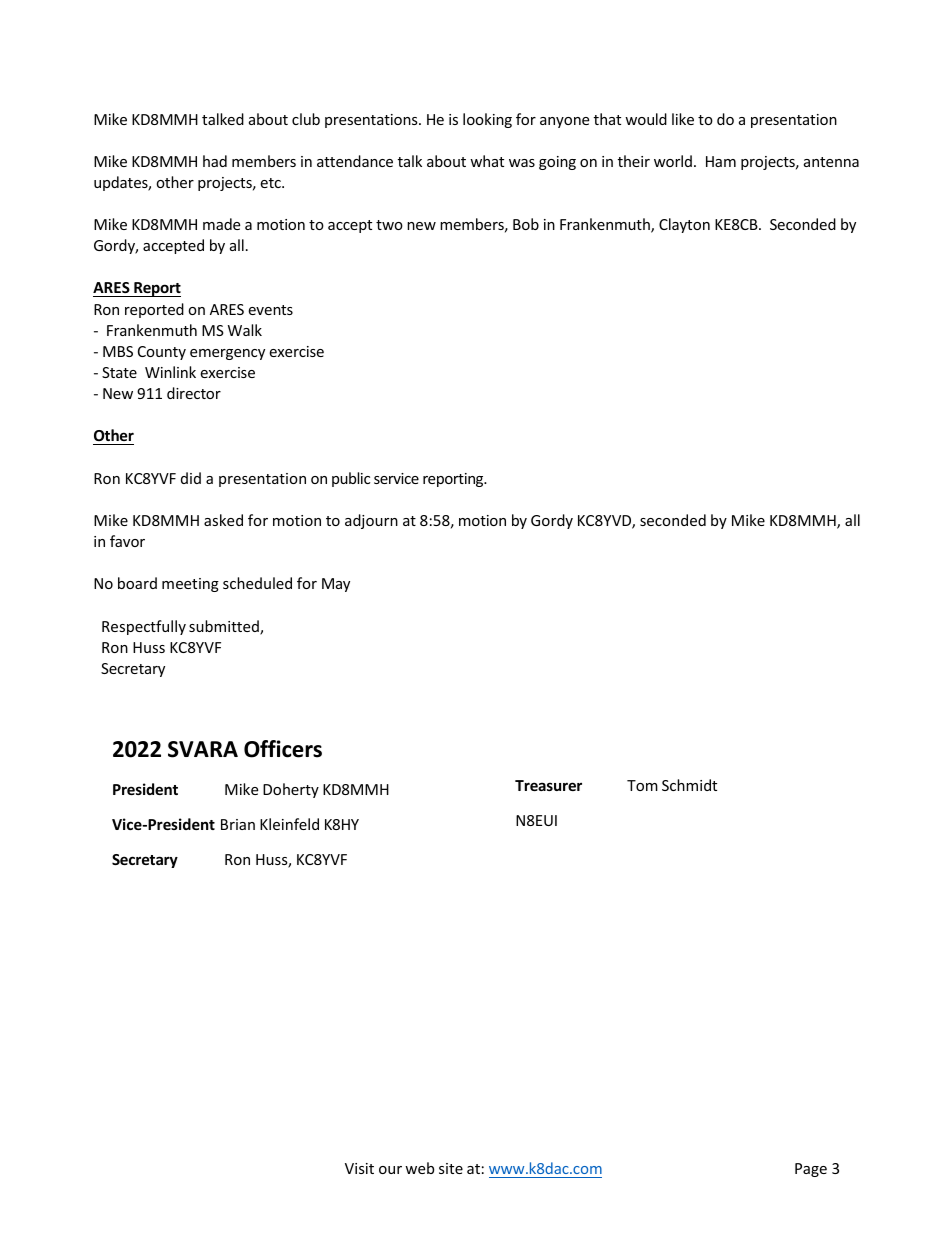 The height and width of the image is (1233, 952). Describe the element at coordinates (215, 161) in the image. I see `had` at that location.
